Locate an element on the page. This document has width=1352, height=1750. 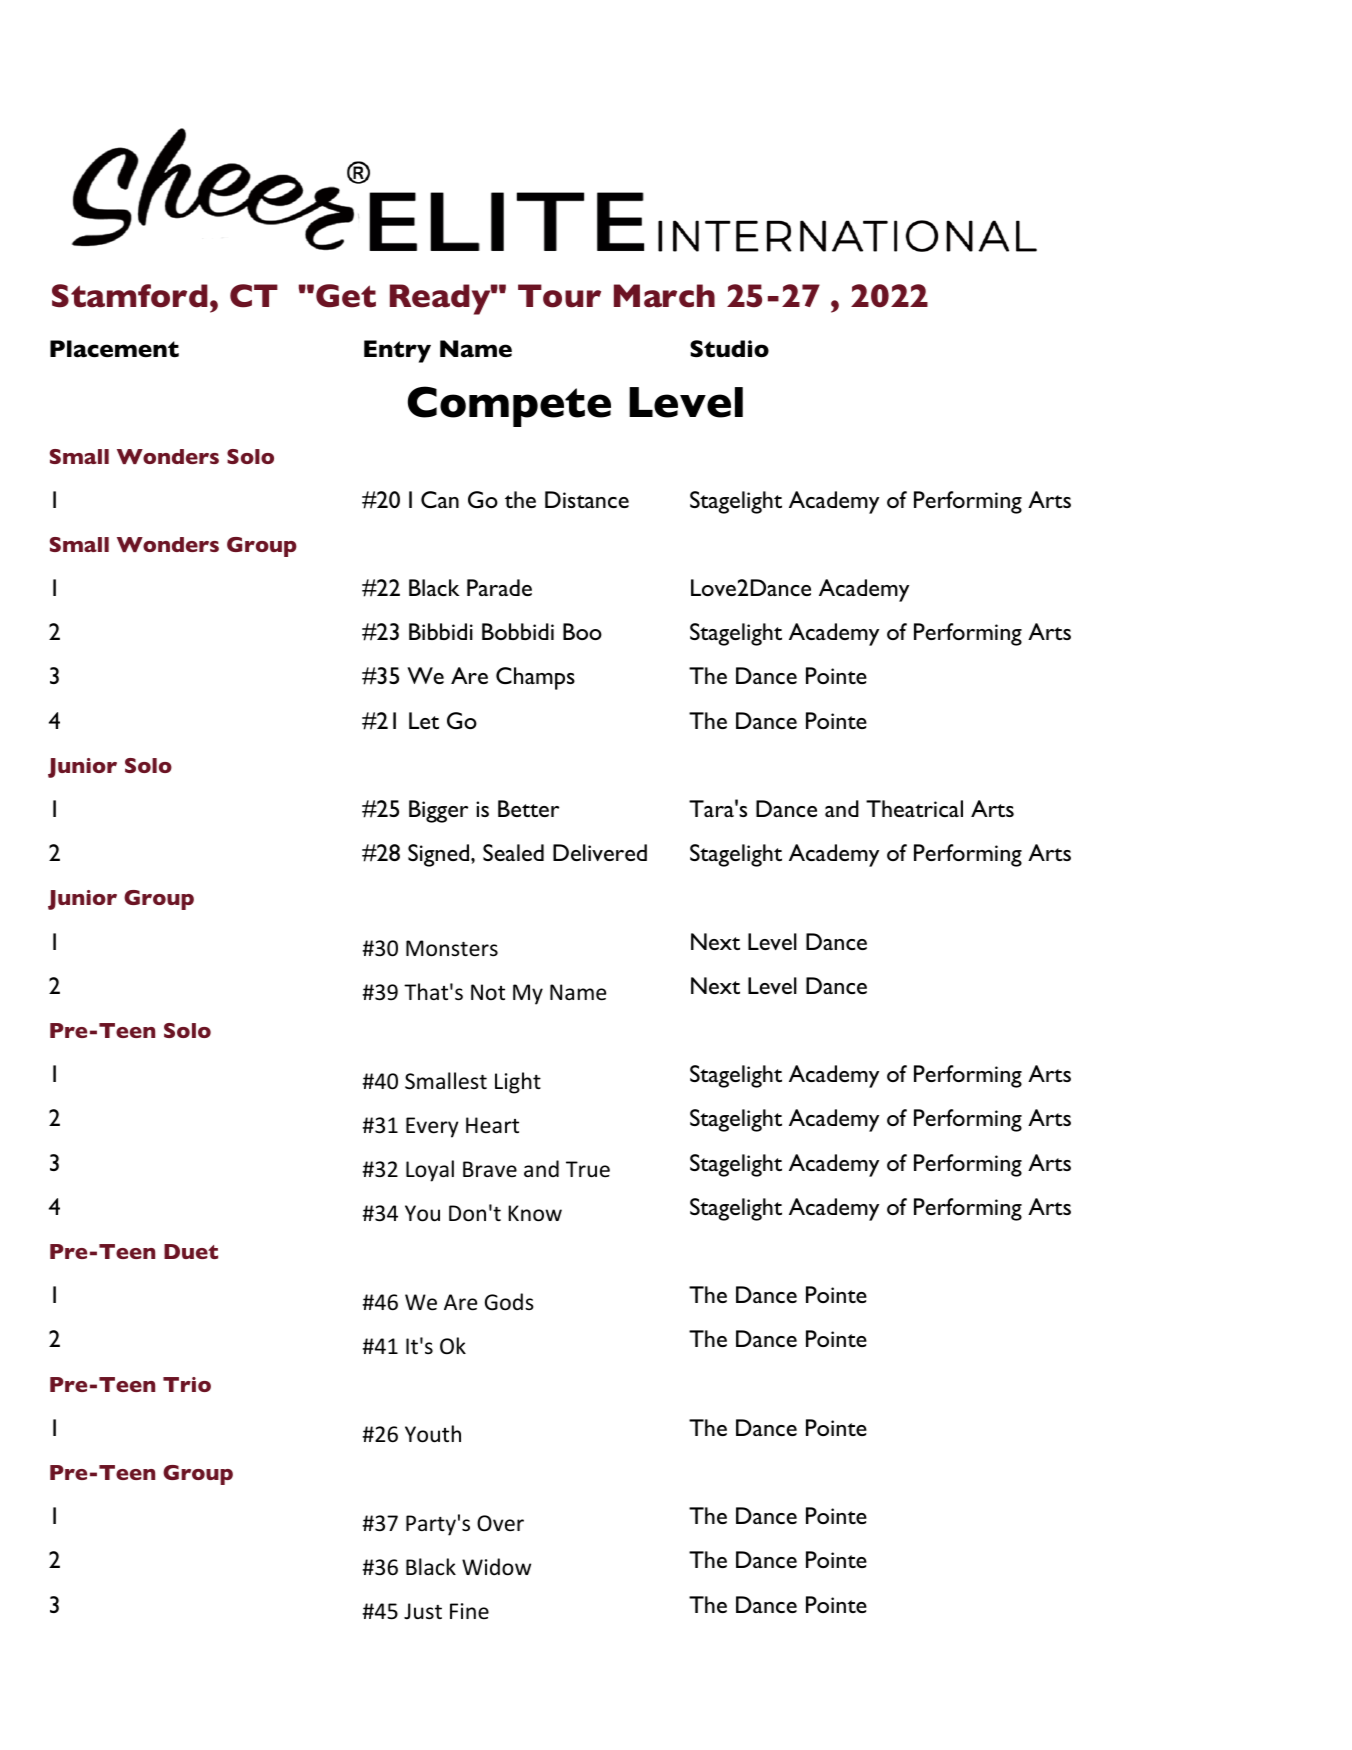
Monsters is located at coordinates (452, 948).
